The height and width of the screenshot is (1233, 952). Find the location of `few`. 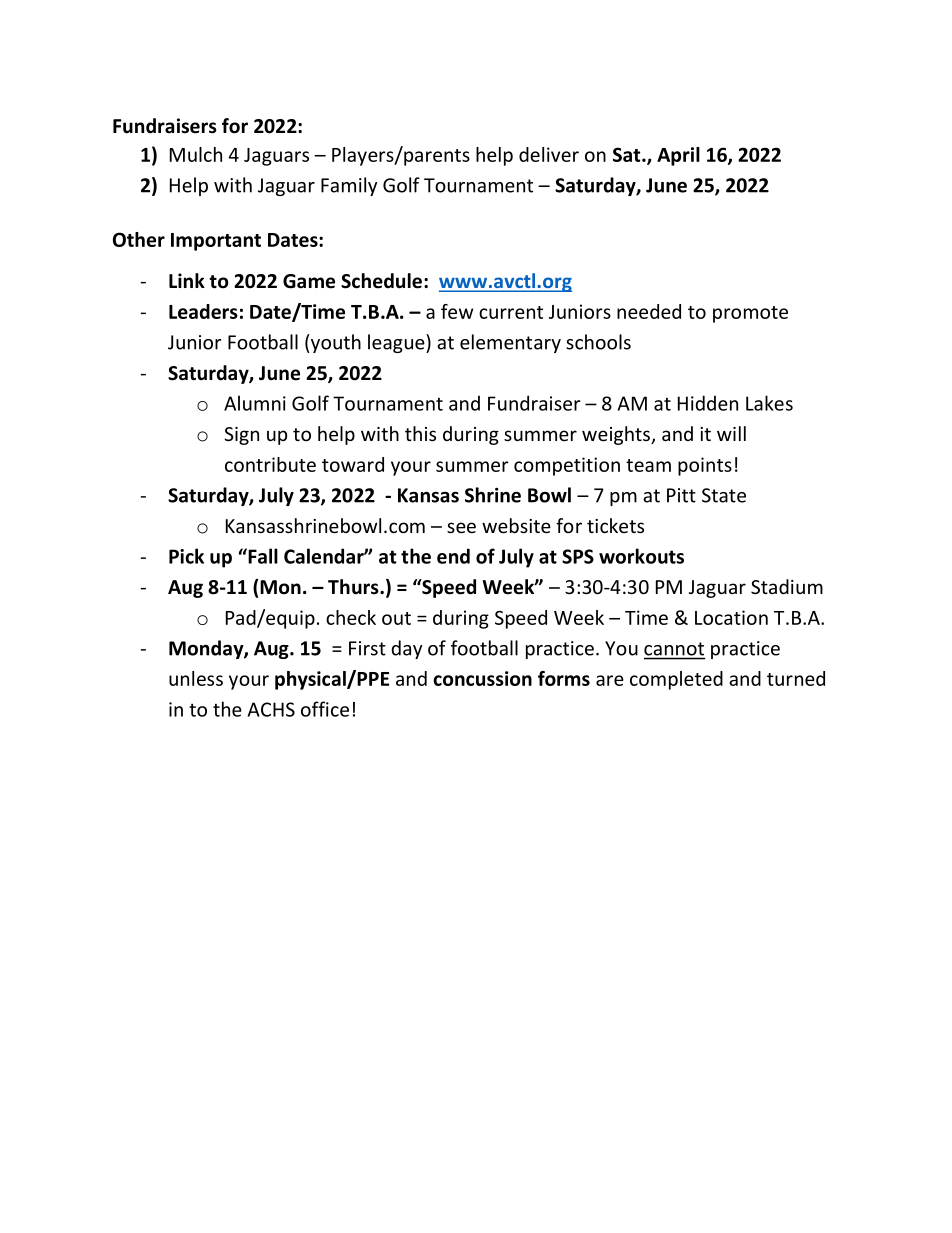

few is located at coordinates (457, 311).
